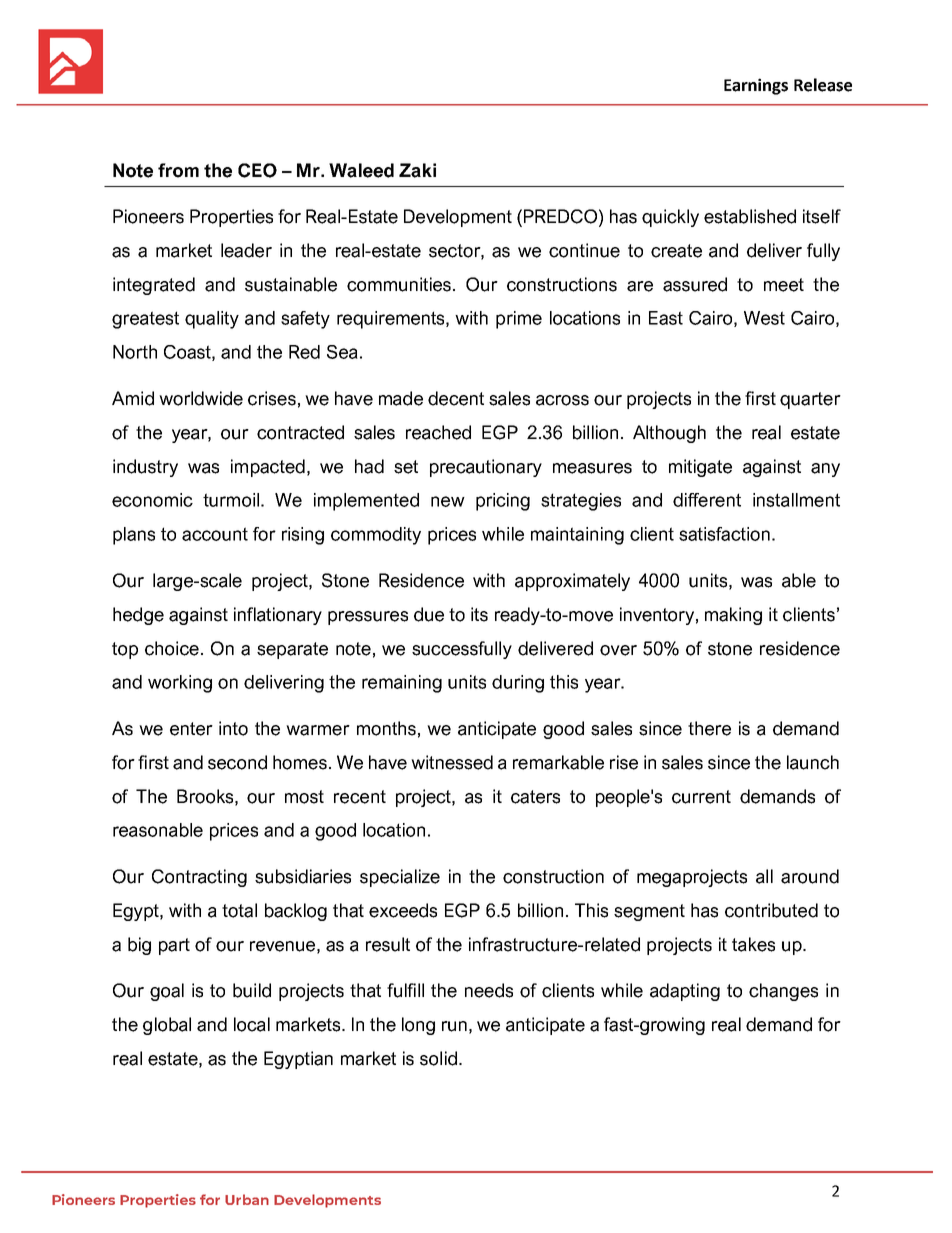  What do you see at coordinates (584, 250) in the screenshot?
I see `continue` at bounding box center [584, 250].
